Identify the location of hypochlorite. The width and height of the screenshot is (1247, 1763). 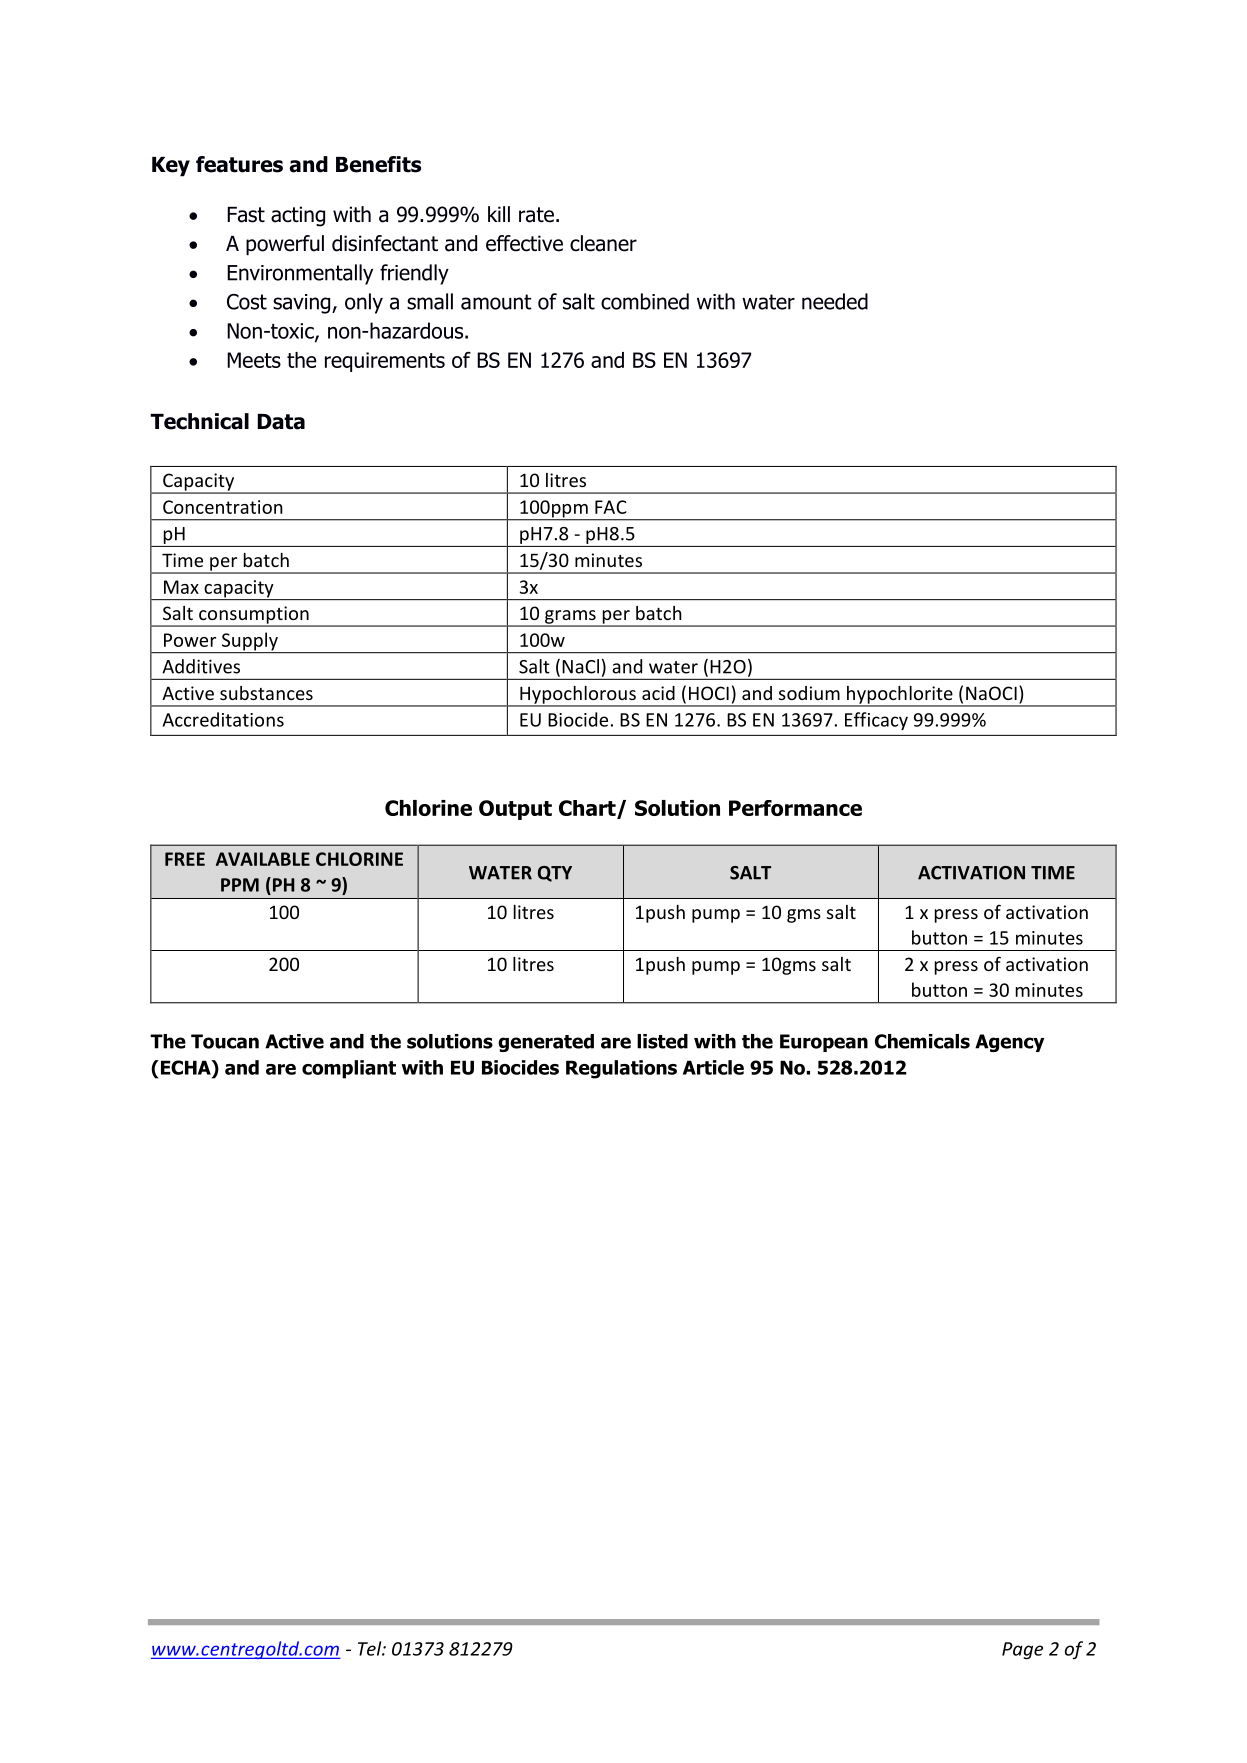
(900, 696).
